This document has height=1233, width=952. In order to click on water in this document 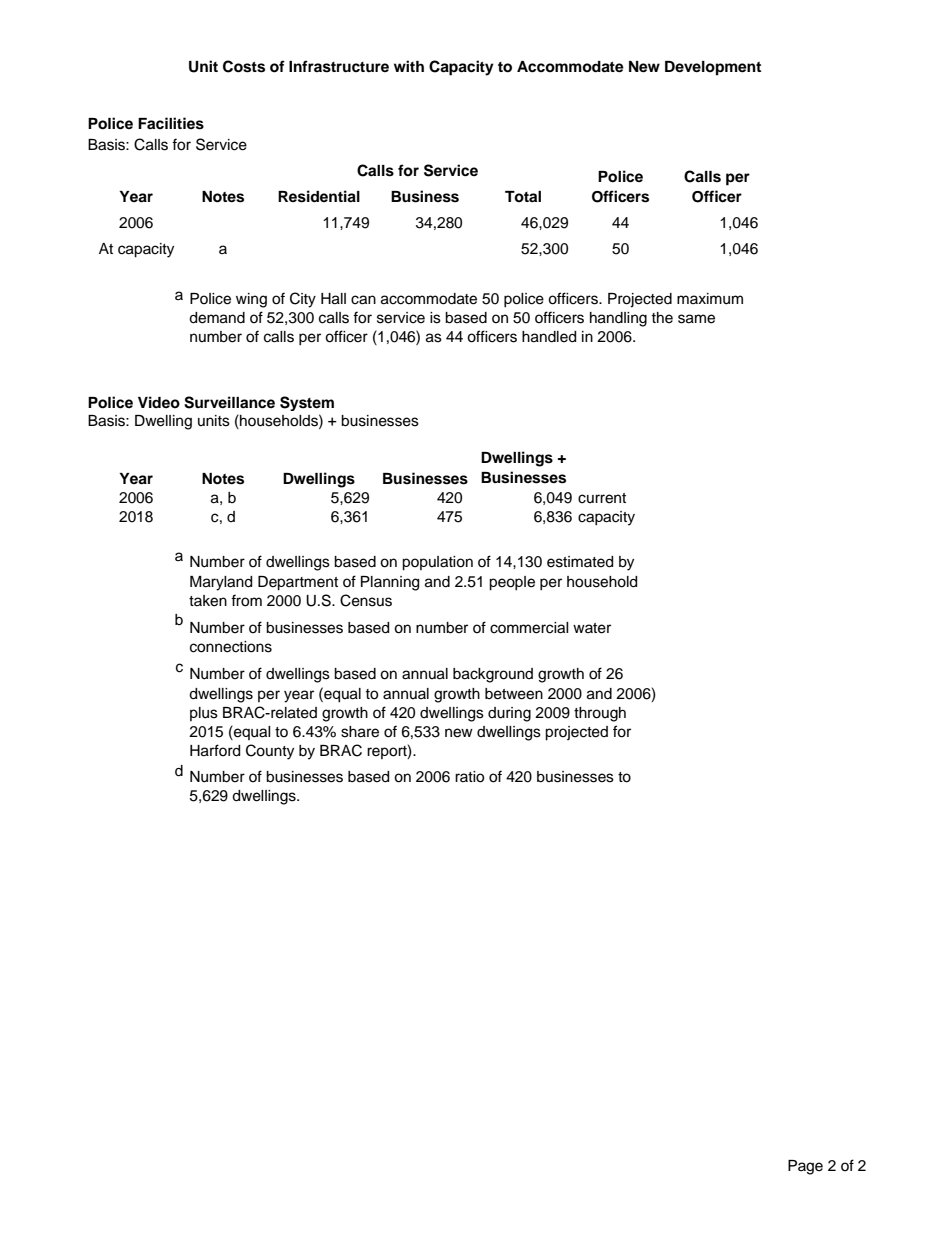, I will do `click(592, 628)`.
